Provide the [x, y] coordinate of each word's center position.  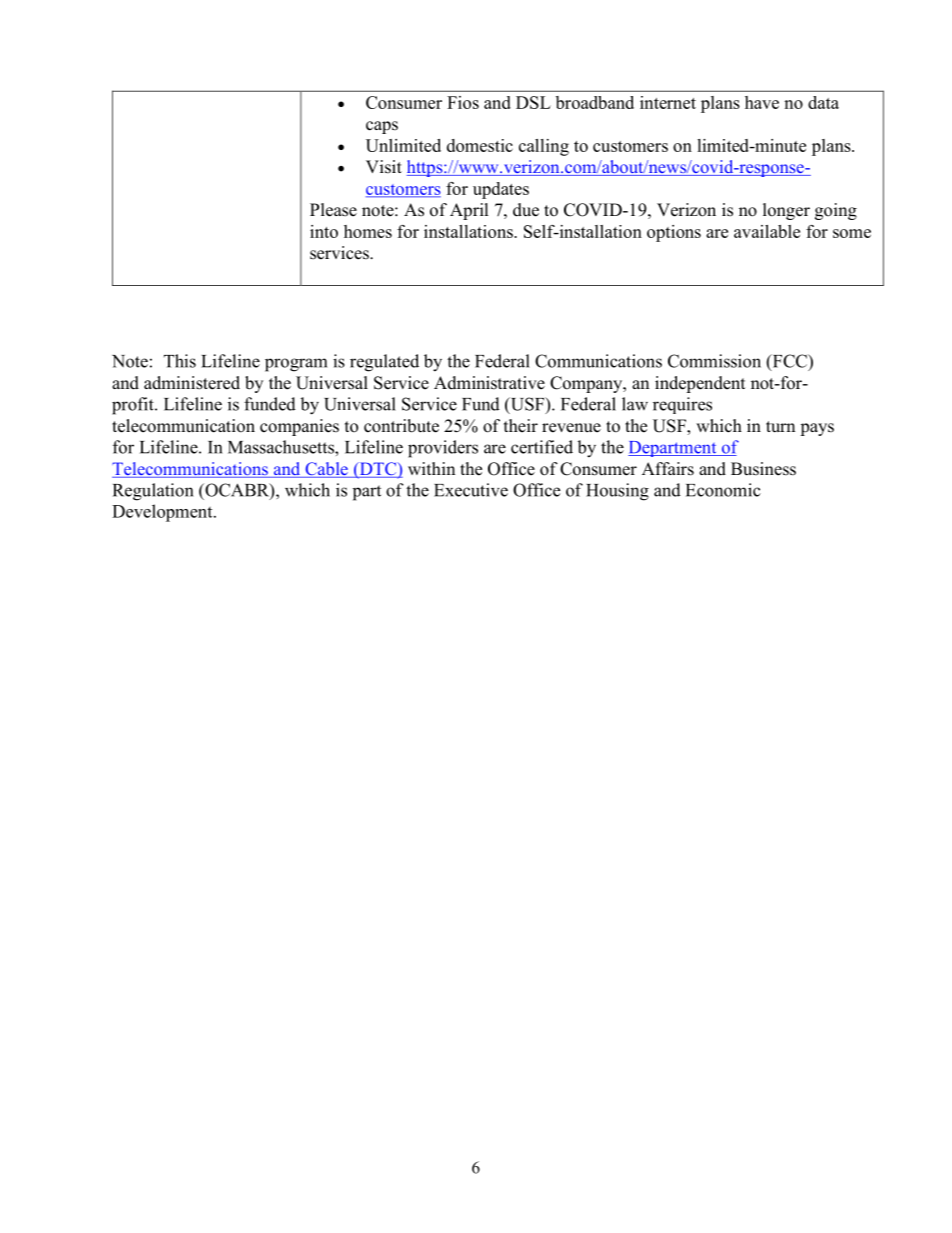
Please [333, 210]
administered [192, 383]
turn [780, 427]
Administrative [489, 383]
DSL [533, 102]
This [180, 361]
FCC [789, 362]
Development [163, 513]
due [526, 210]
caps [382, 127]
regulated [384, 363]
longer [786, 211]
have [762, 102]
